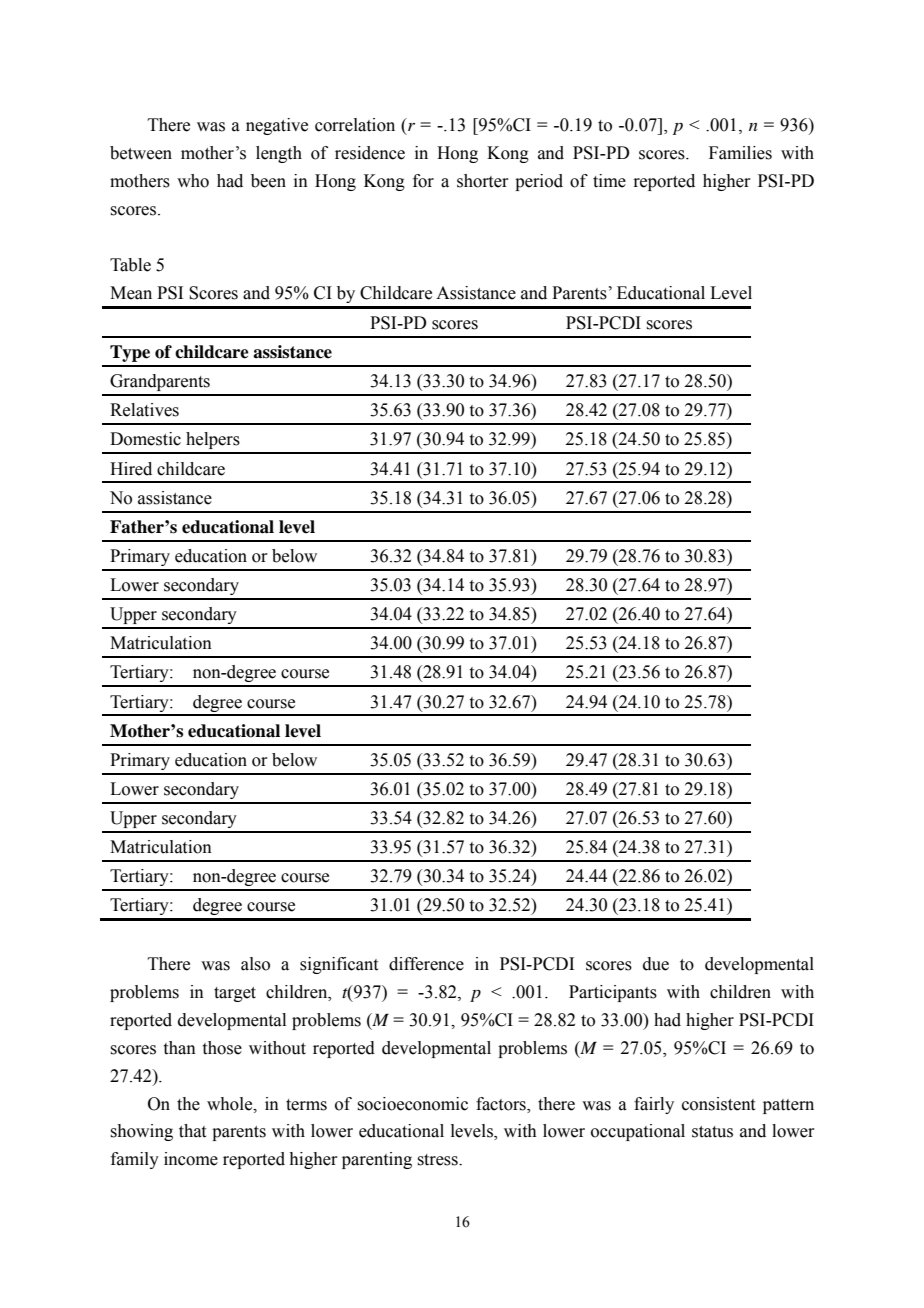 The image size is (924, 1308). I want to click on been, so click(268, 181).
